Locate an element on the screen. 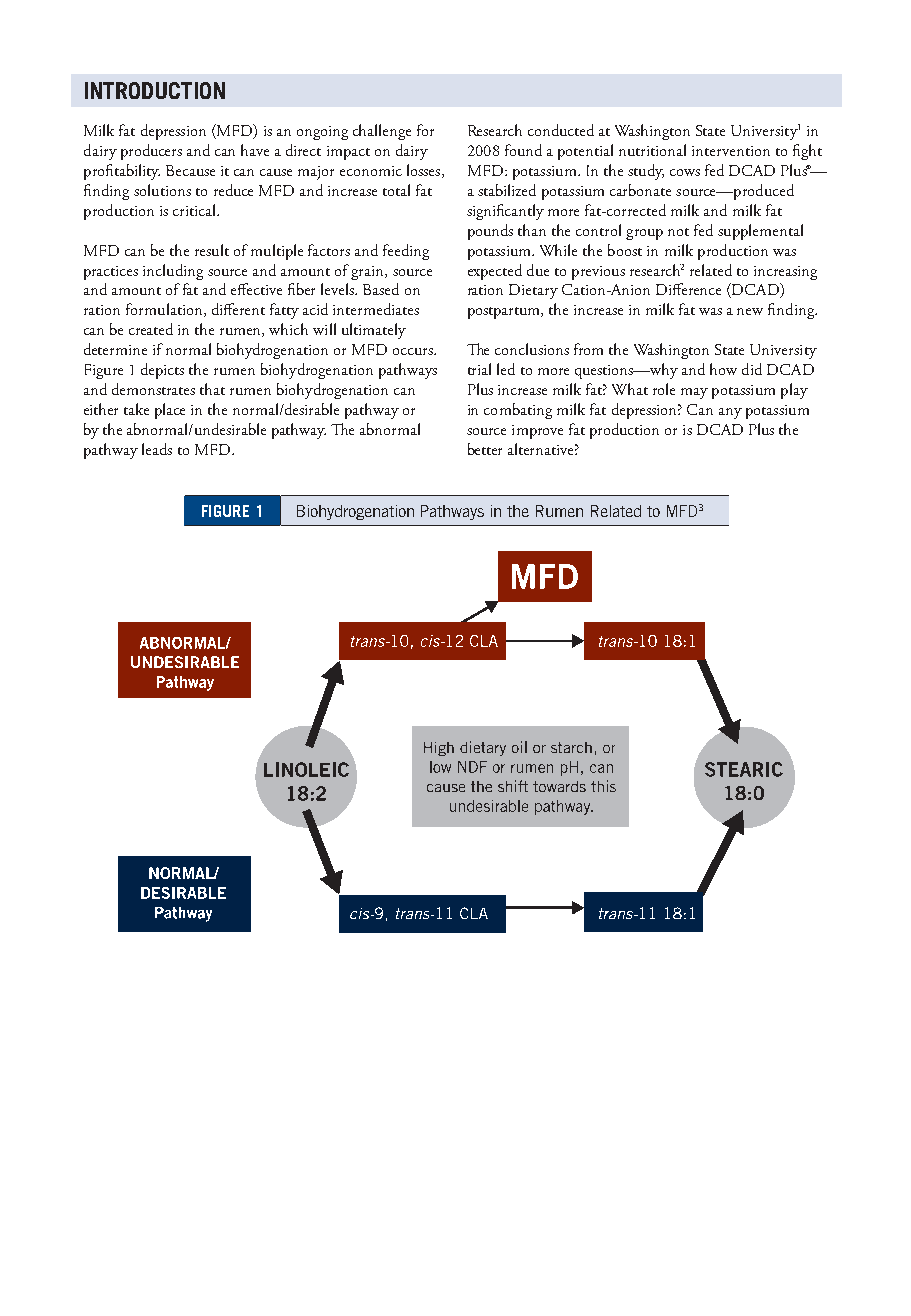 This screenshot has height=1316, width=911. expected is located at coordinates (495, 272).
